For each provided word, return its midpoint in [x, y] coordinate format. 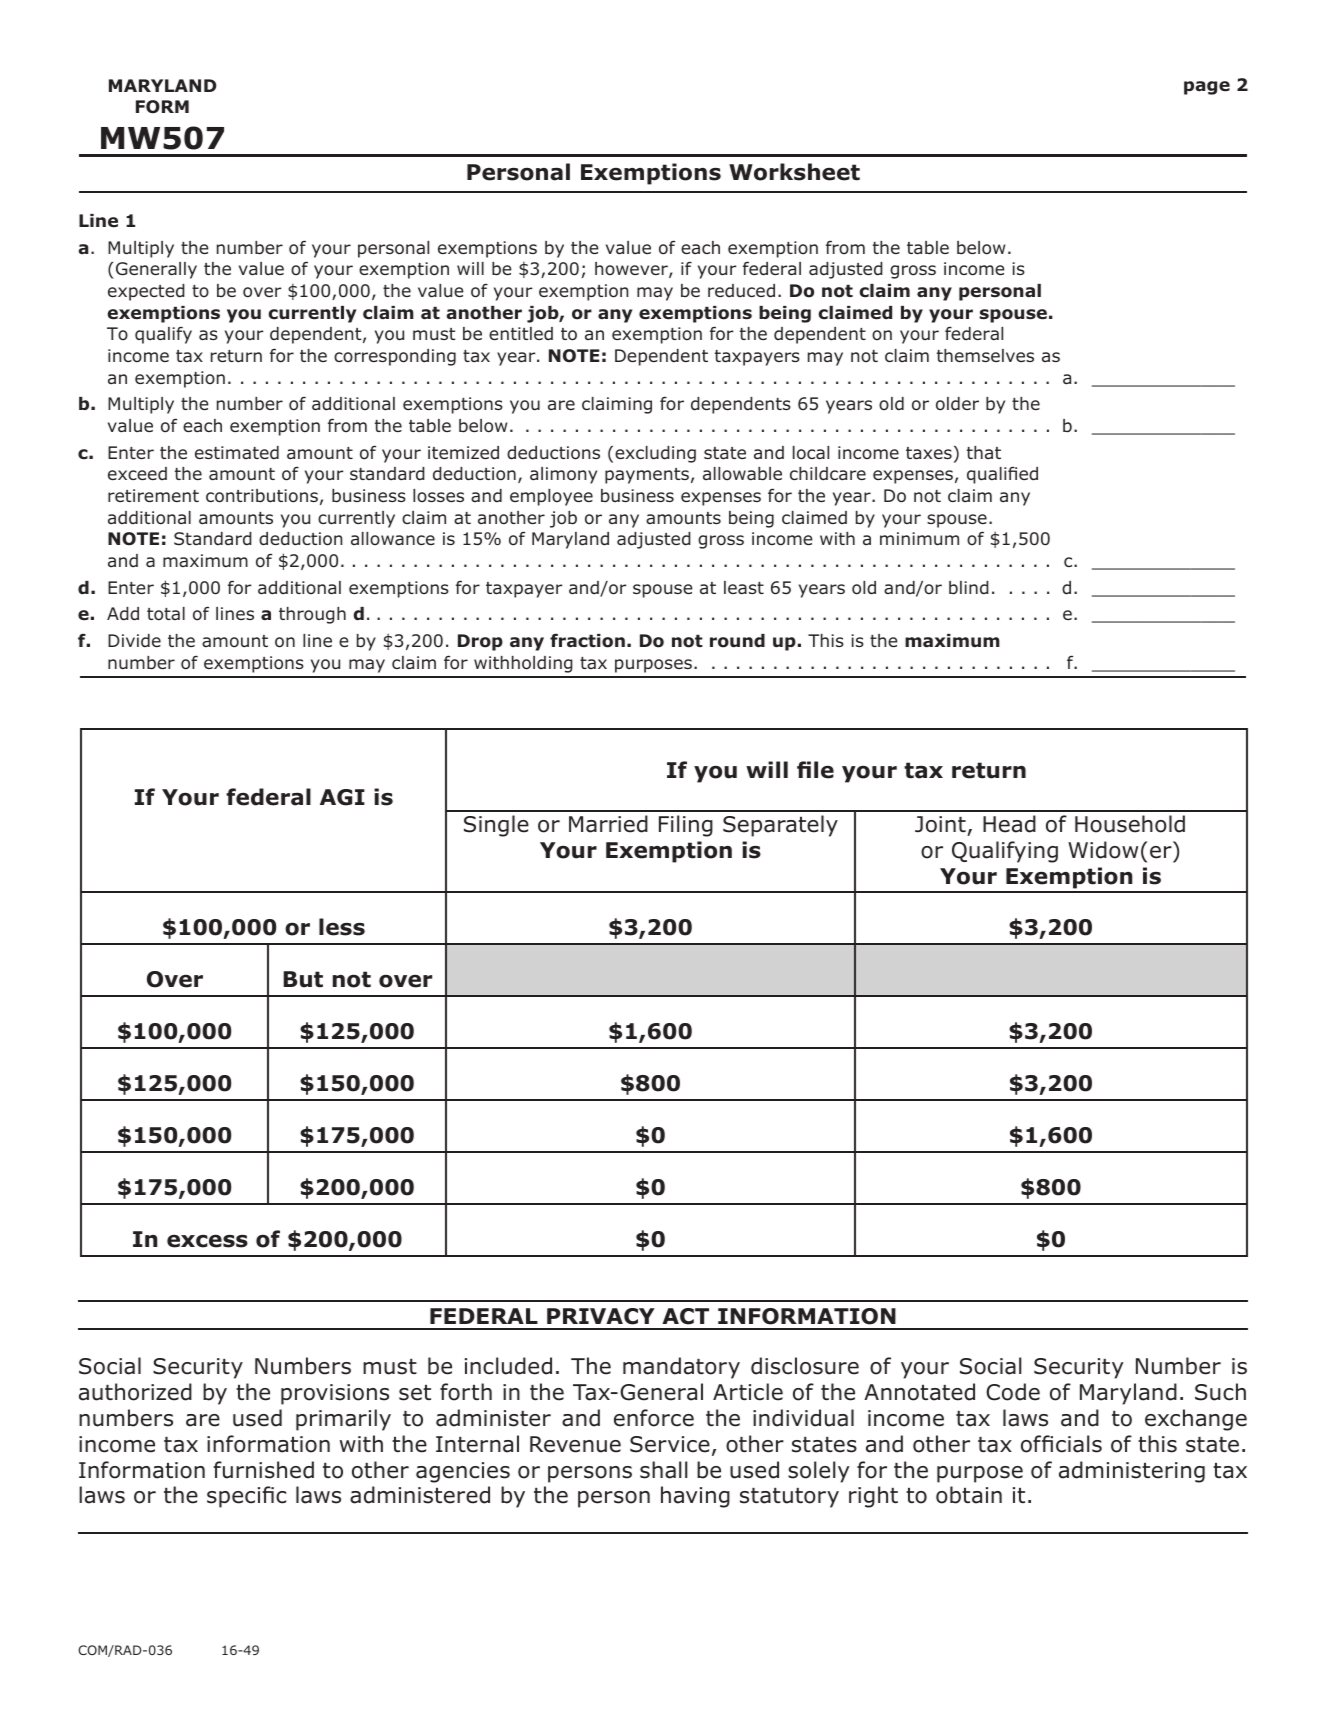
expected [146, 292]
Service [670, 1444]
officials [1061, 1444]
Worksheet [794, 172]
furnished [263, 1470]
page [1207, 88]
